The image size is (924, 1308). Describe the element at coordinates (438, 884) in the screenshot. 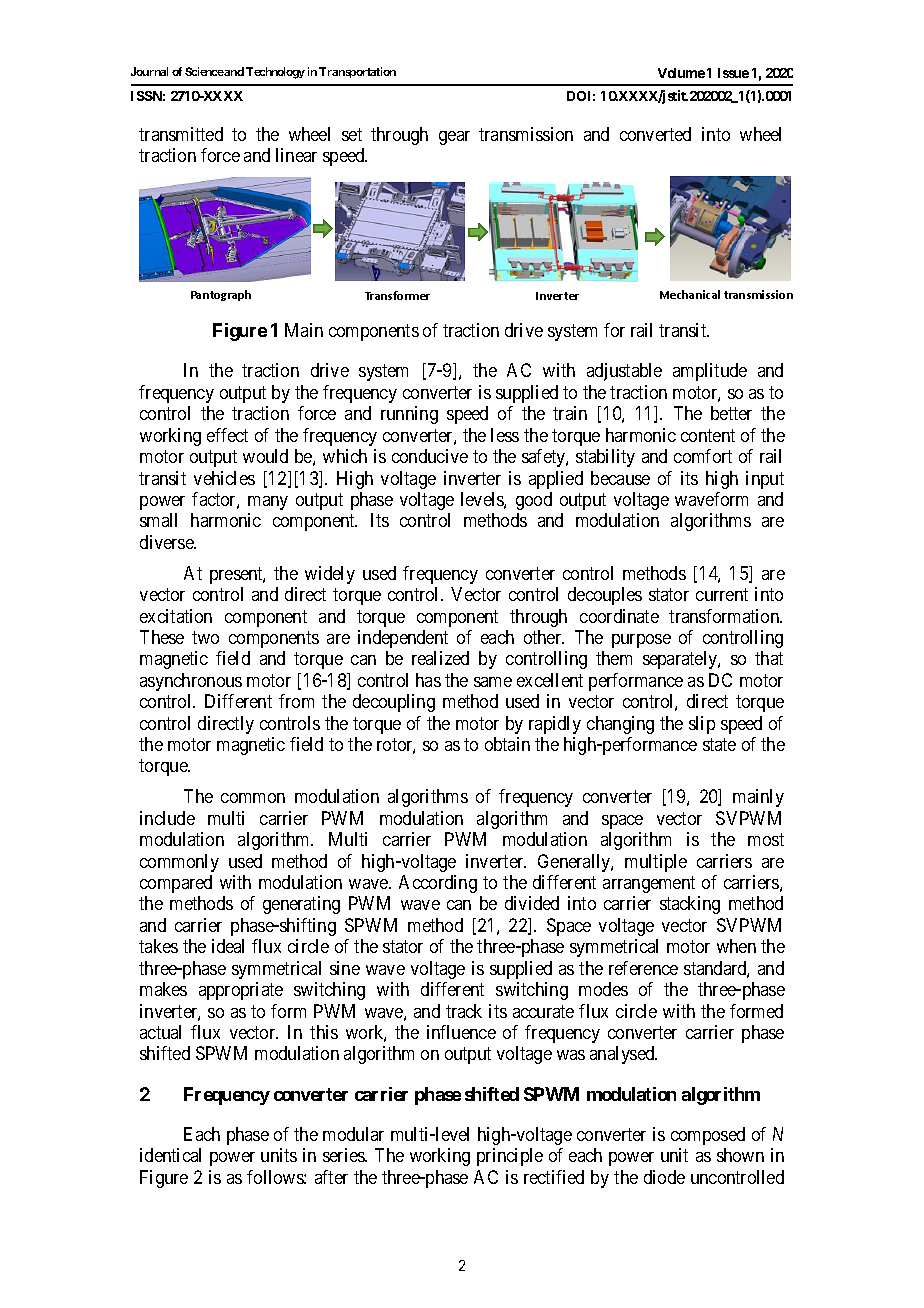

I see `According` at that location.
